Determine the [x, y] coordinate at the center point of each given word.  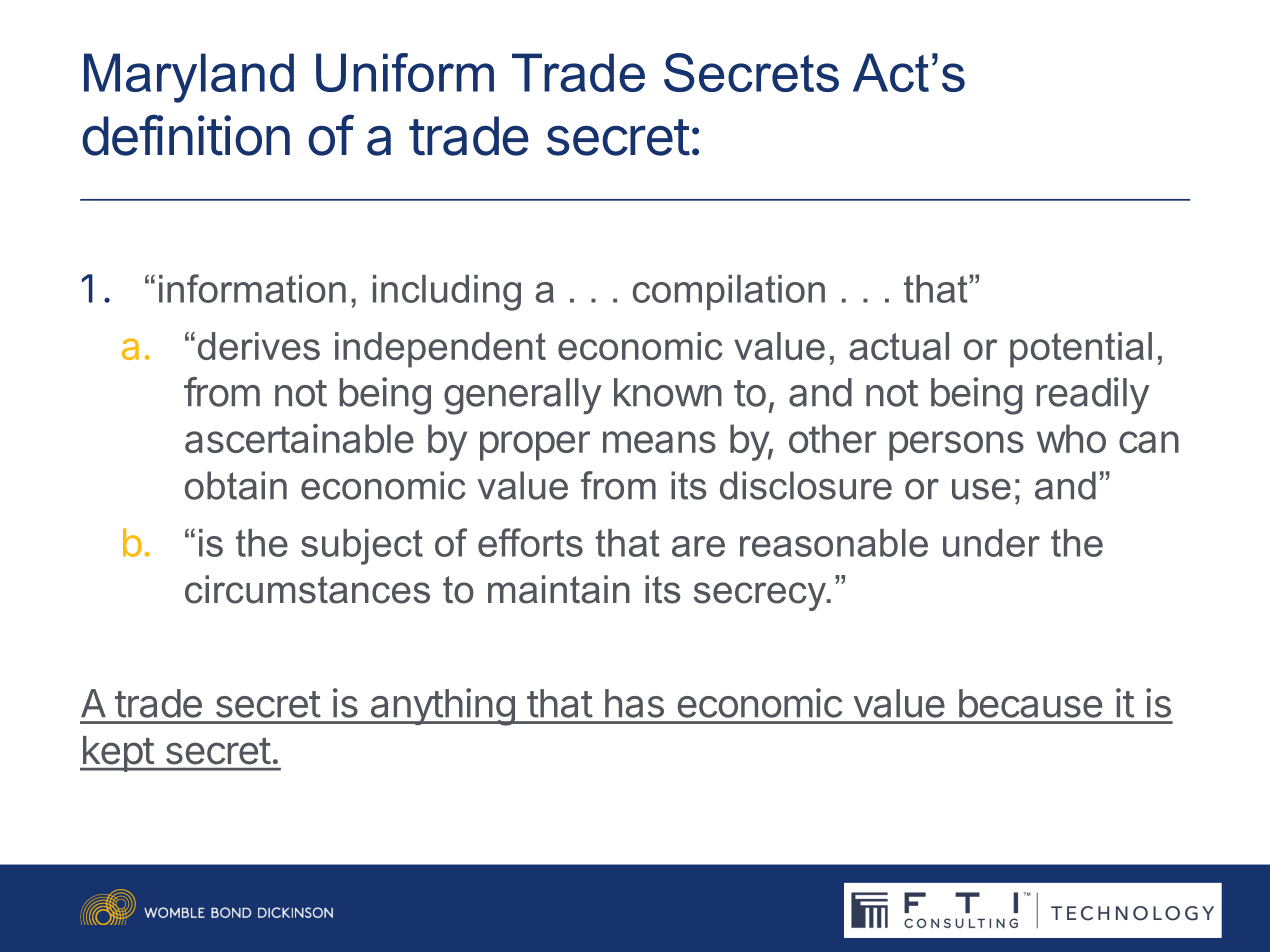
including [447, 293]
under [991, 543]
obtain [236, 485]
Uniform [405, 72]
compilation [729, 292]
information [252, 288]
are [698, 546]
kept [117, 754]
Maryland [189, 78]
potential [1081, 350]
